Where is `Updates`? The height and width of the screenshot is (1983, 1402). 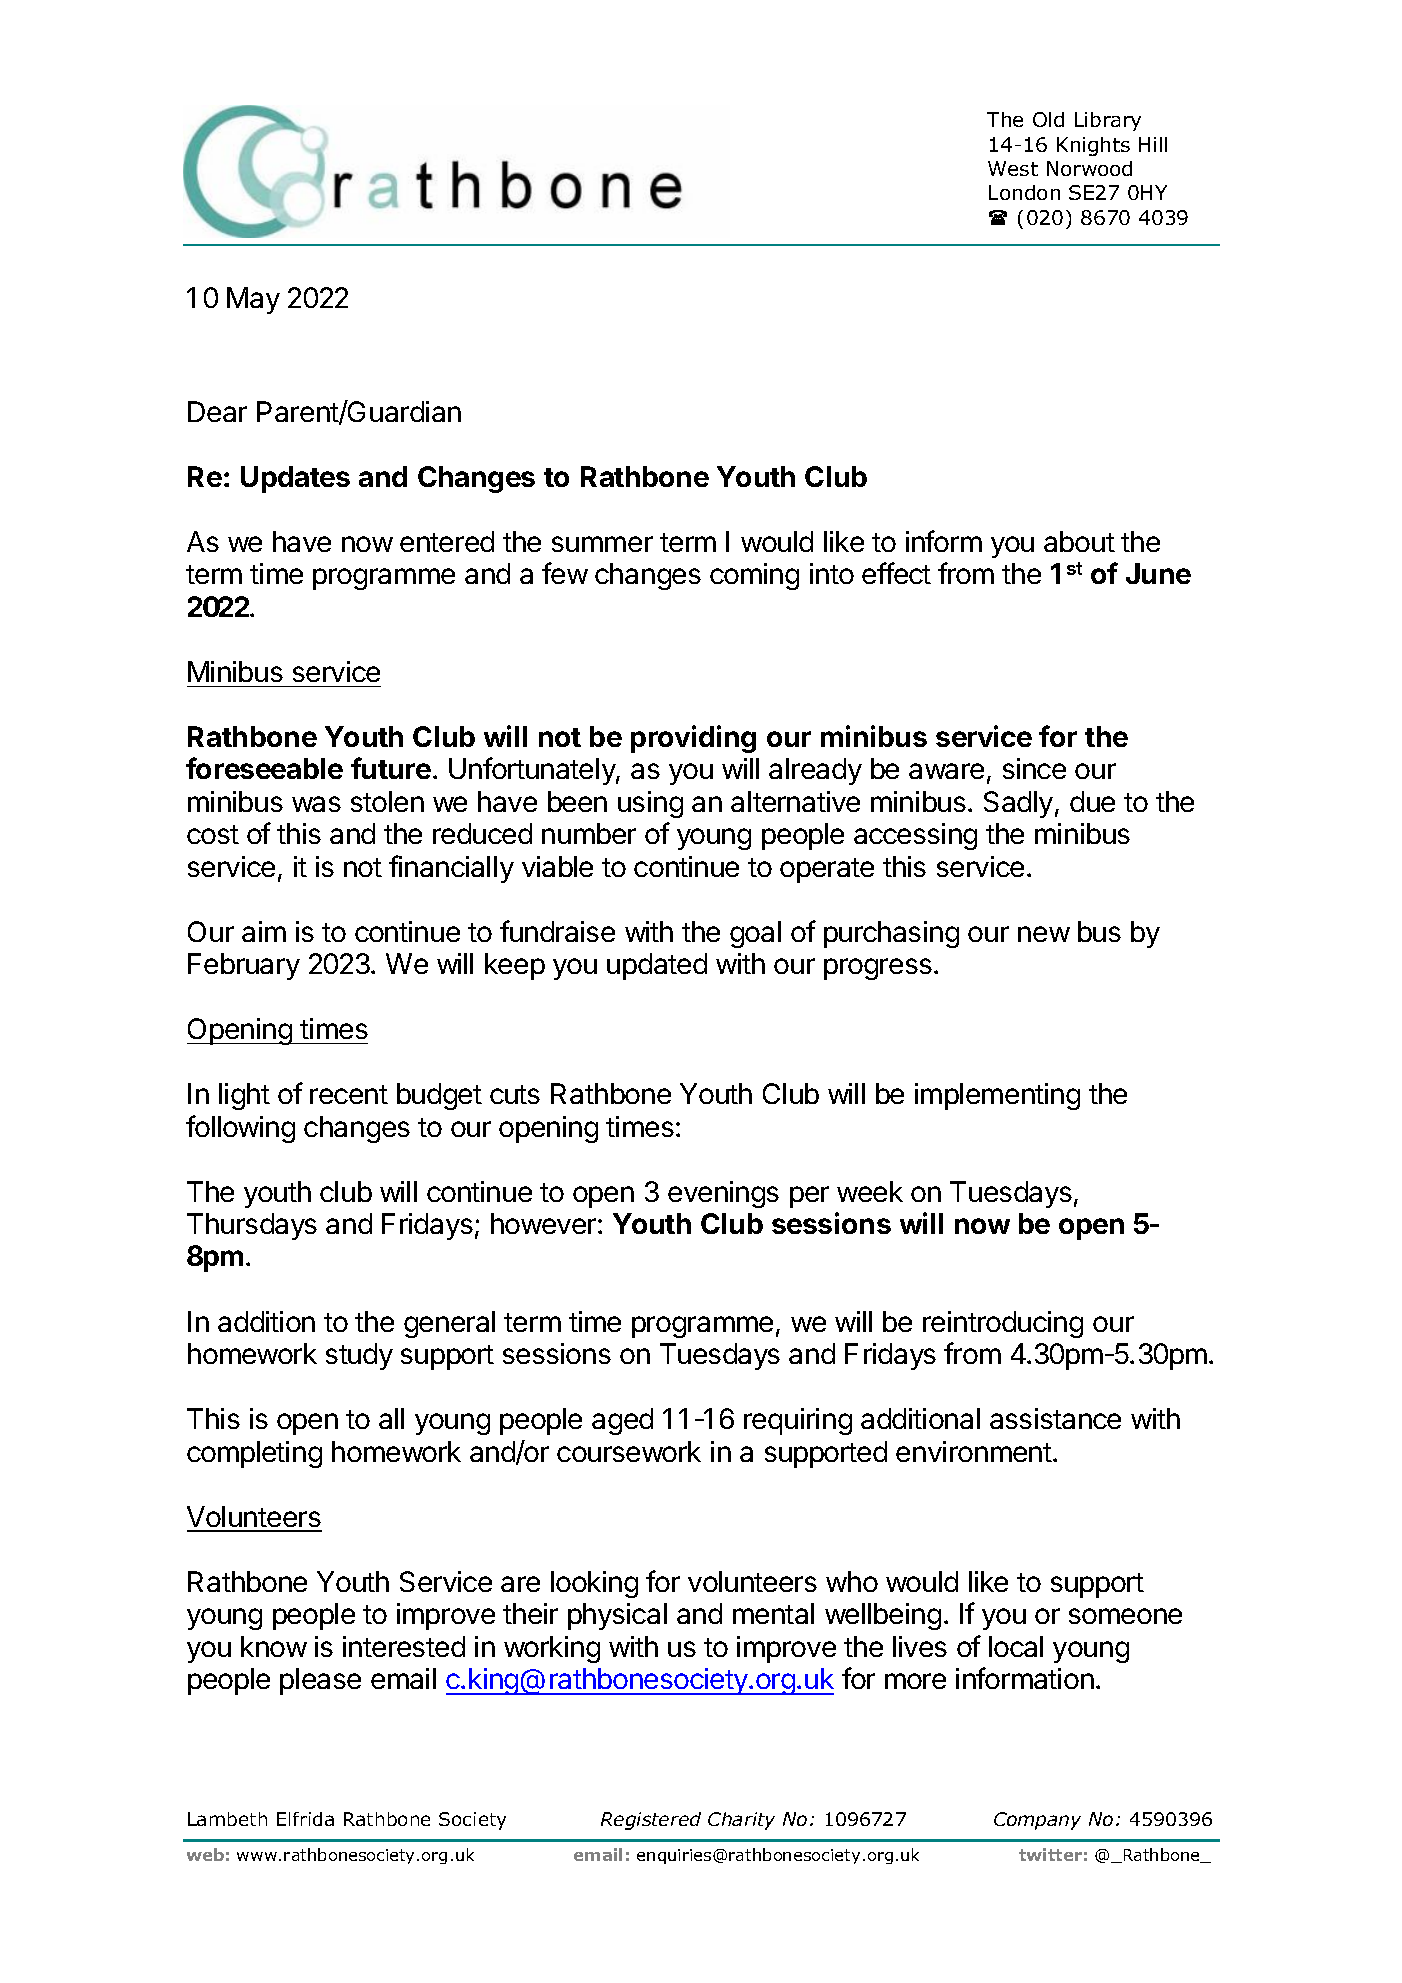
Updates is located at coordinates (295, 479).
